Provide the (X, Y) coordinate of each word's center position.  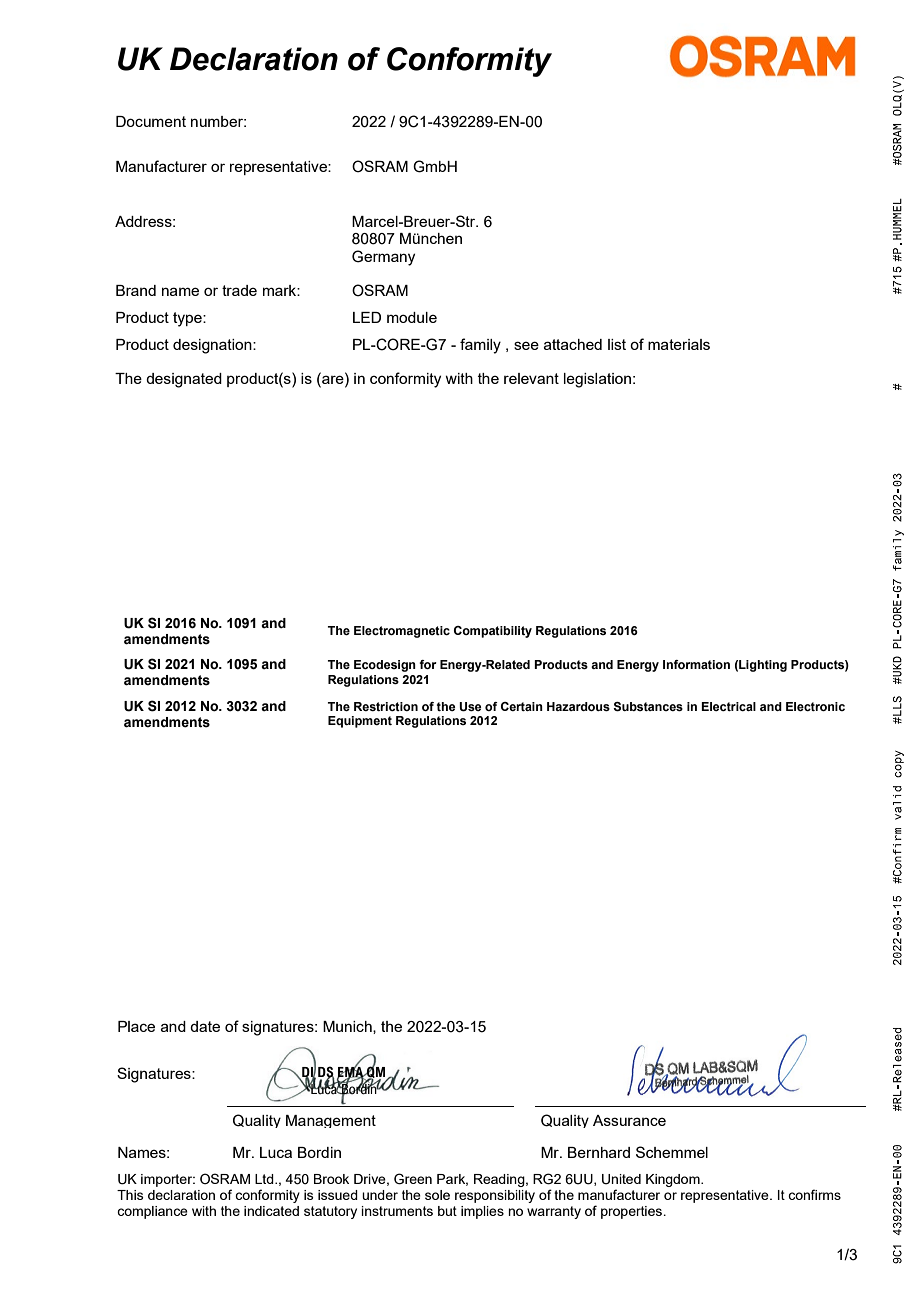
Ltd (265, 1179)
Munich (348, 1027)
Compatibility (493, 632)
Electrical (728, 706)
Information (696, 664)
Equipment (360, 722)
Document (151, 121)
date (205, 1026)
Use (470, 707)
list (617, 344)
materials (679, 344)
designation (213, 346)
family (480, 346)
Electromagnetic (402, 632)
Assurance (629, 1120)
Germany (383, 258)
